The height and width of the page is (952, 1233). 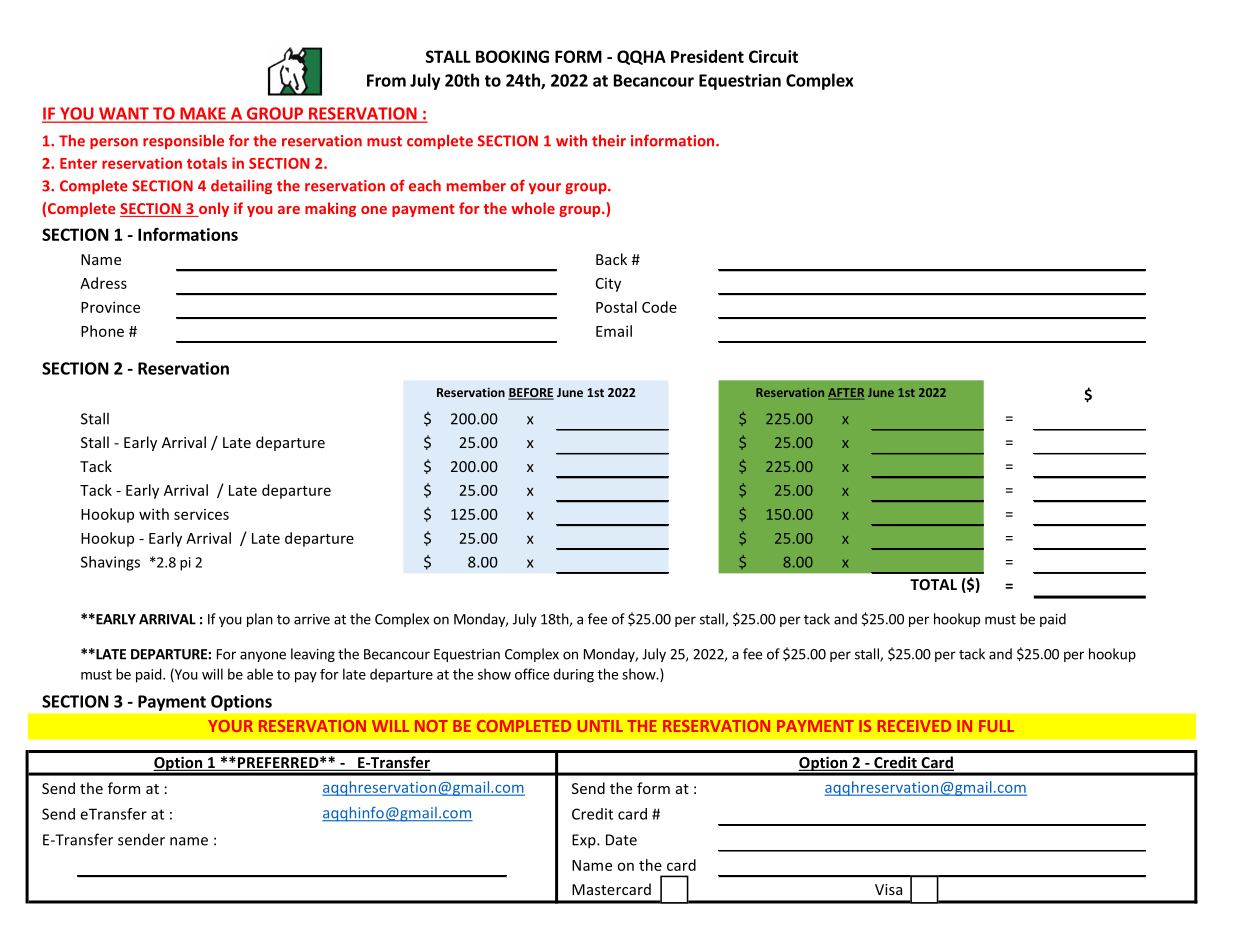 I want to click on City, so click(x=608, y=285).
